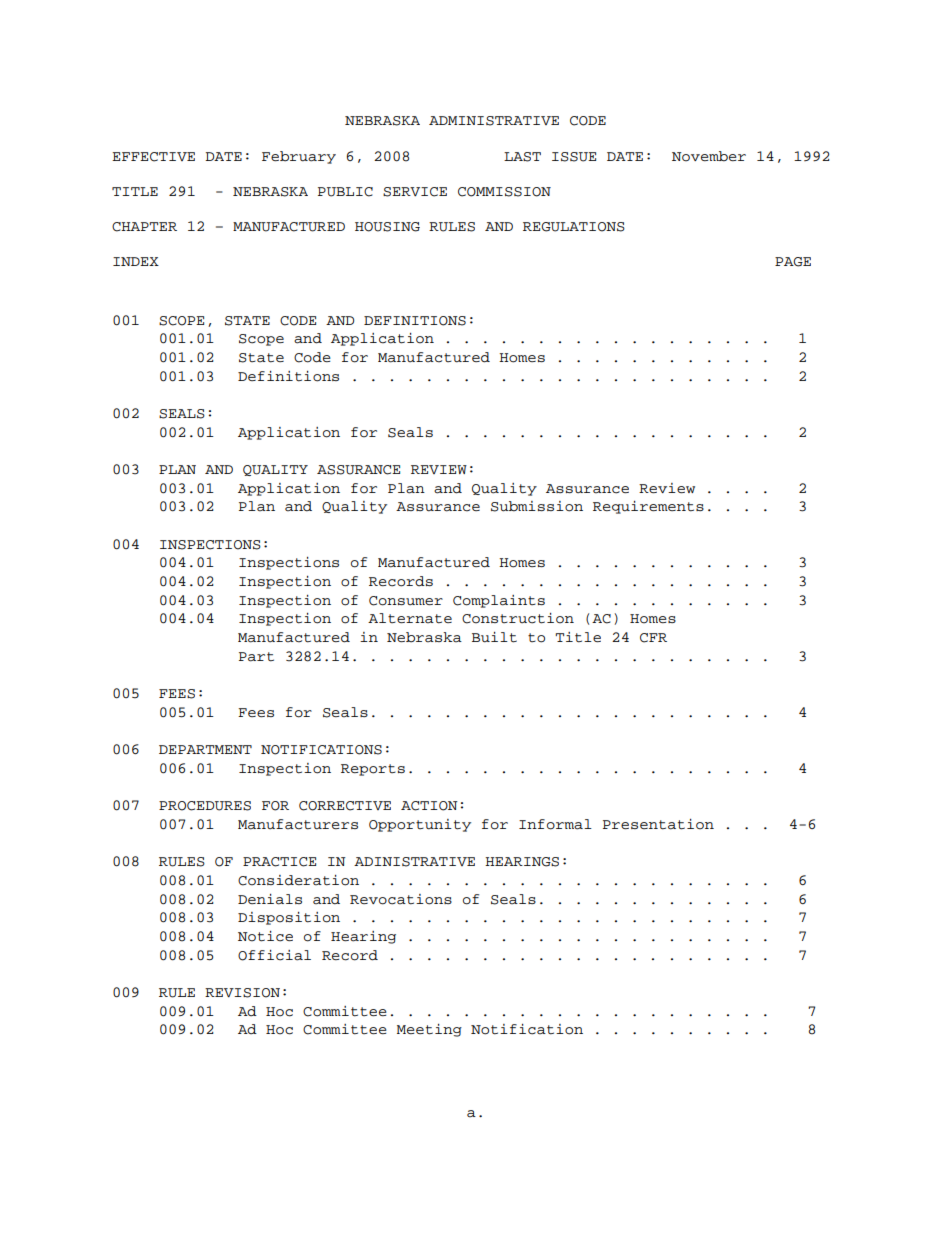 This document has height=1233, width=952. Describe the element at coordinates (653, 638) in the document. I see `CFR` at that location.
